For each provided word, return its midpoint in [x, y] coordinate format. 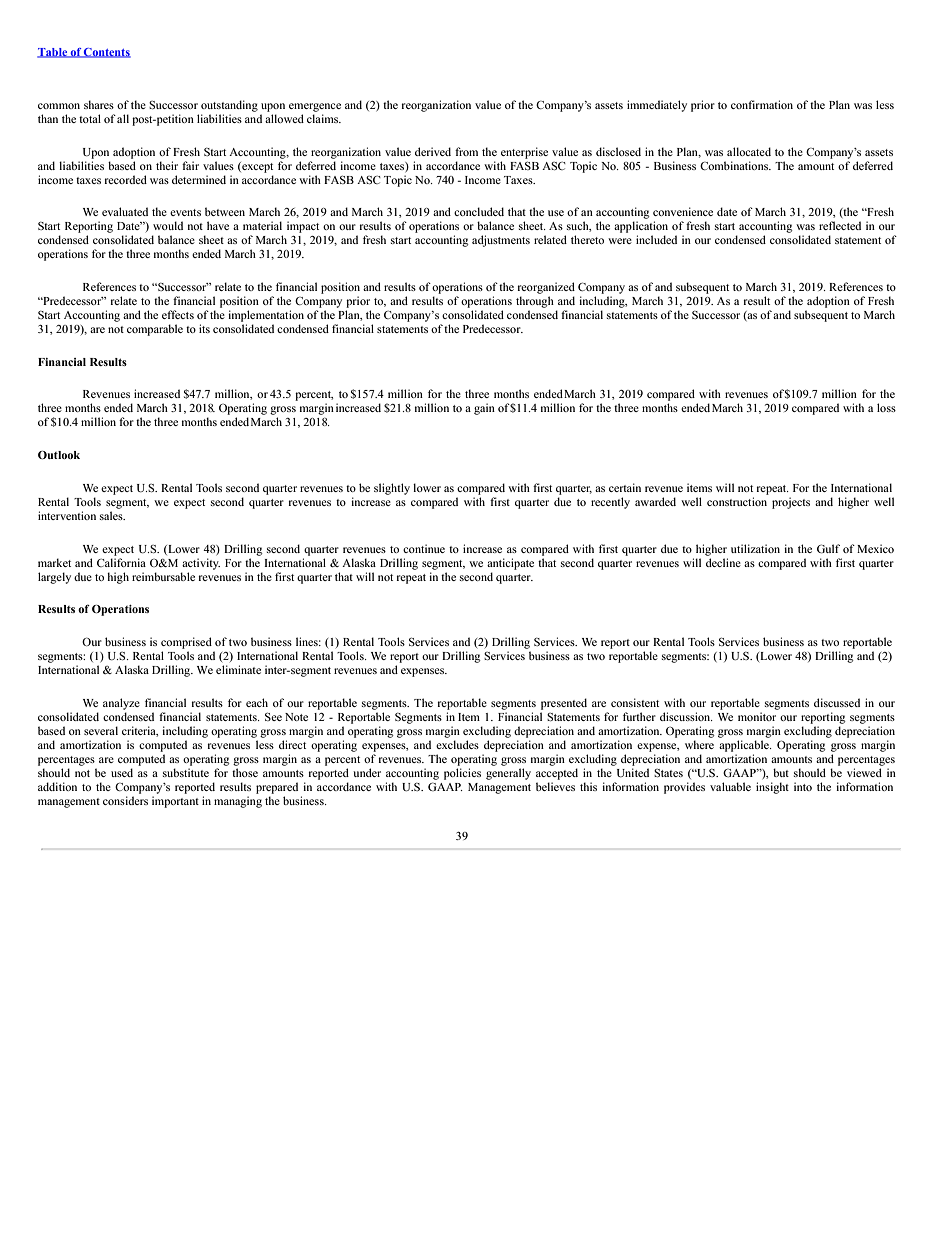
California [121, 562]
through [535, 302]
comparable [155, 330]
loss [886, 407]
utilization [755, 548]
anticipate [510, 564]
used [122, 772]
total [90, 118]
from [466, 151]
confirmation [762, 104]
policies [462, 774]
